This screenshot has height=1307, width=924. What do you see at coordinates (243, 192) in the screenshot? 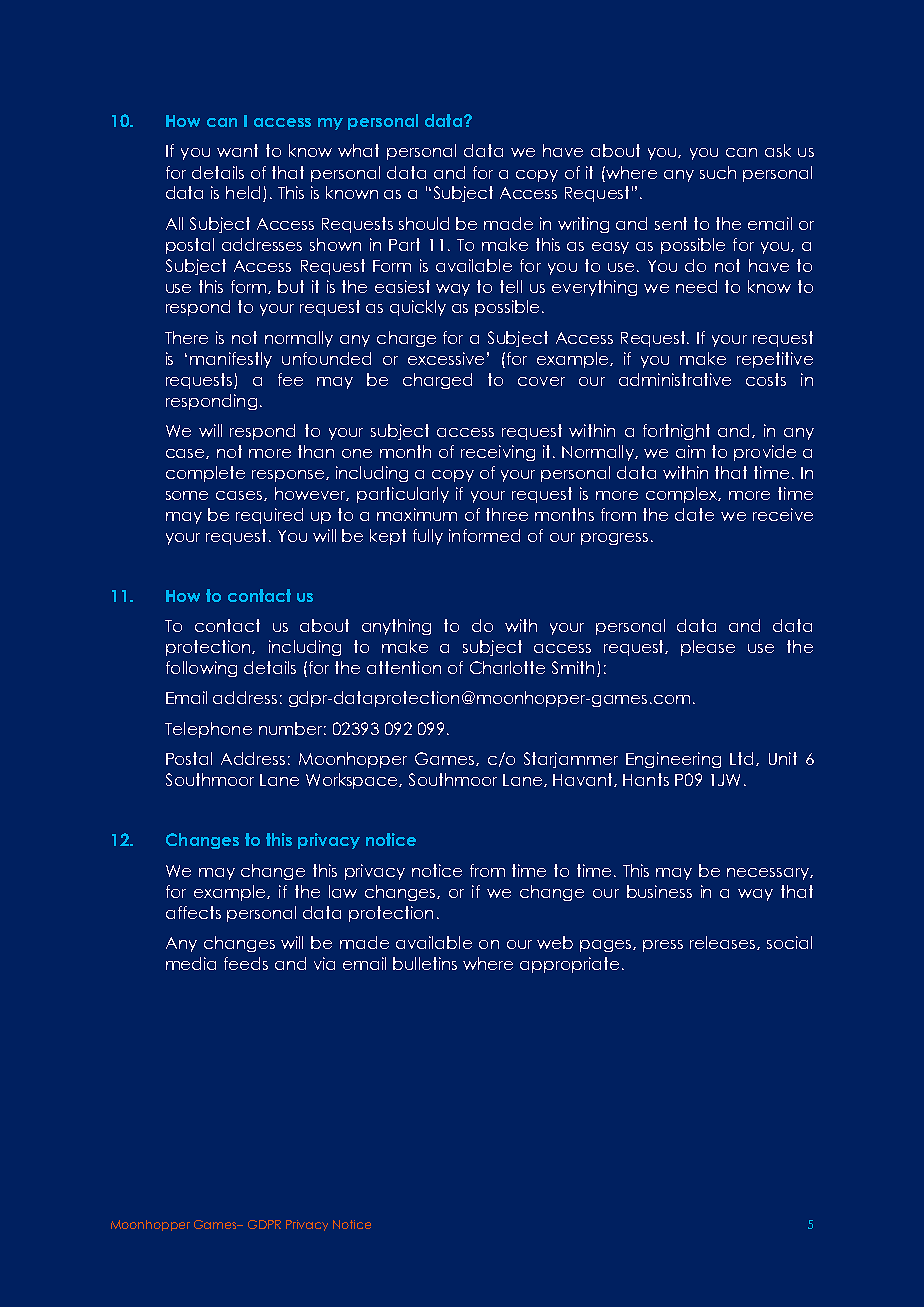
I see `held` at bounding box center [243, 192].
